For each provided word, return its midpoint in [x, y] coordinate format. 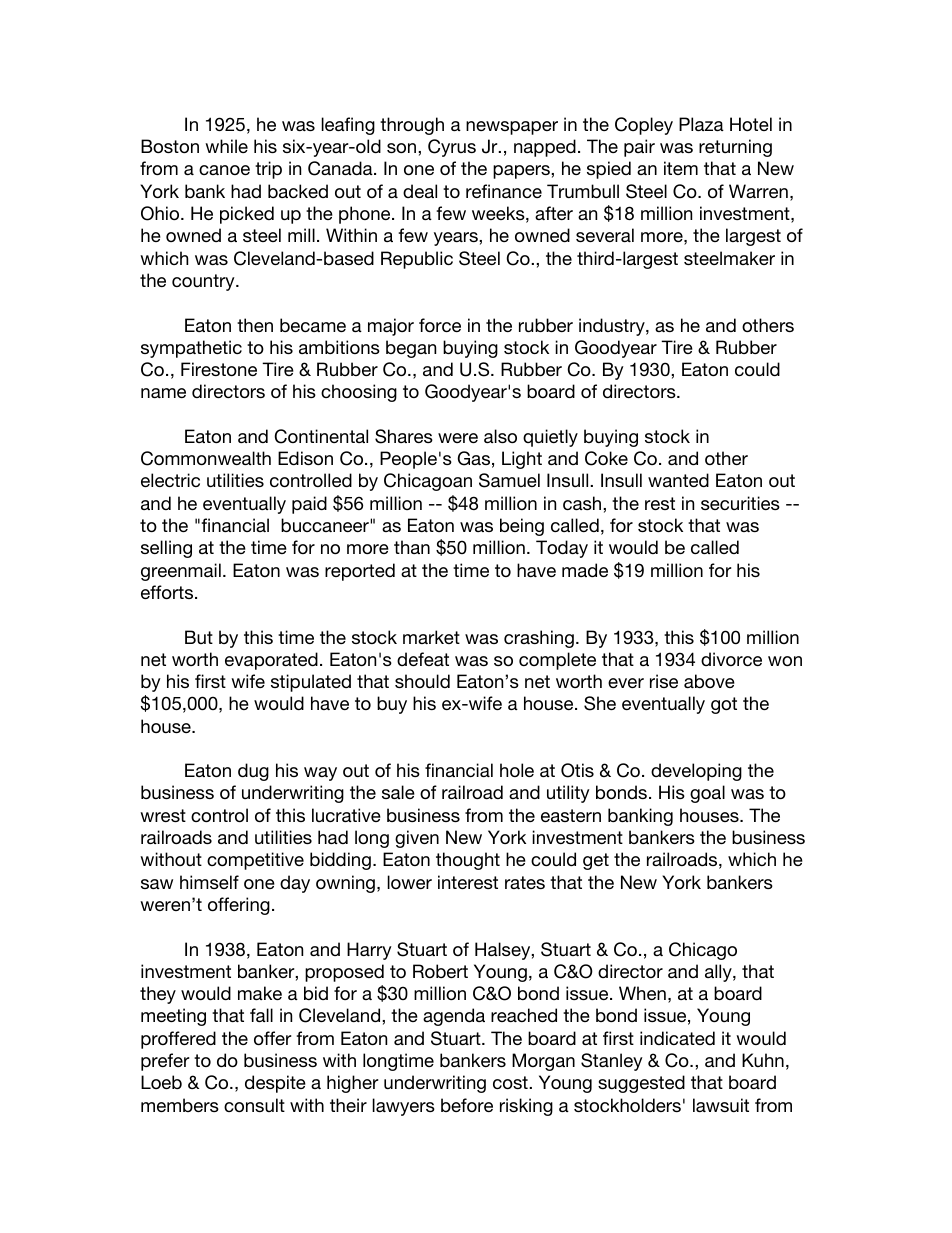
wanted [678, 480]
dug [253, 772]
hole [517, 770]
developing [696, 772]
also [500, 436]
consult [254, 1105]
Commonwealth [206, 458]
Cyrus [452, 148]
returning [735, 148]
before [467, 1105]
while [226, 146]
